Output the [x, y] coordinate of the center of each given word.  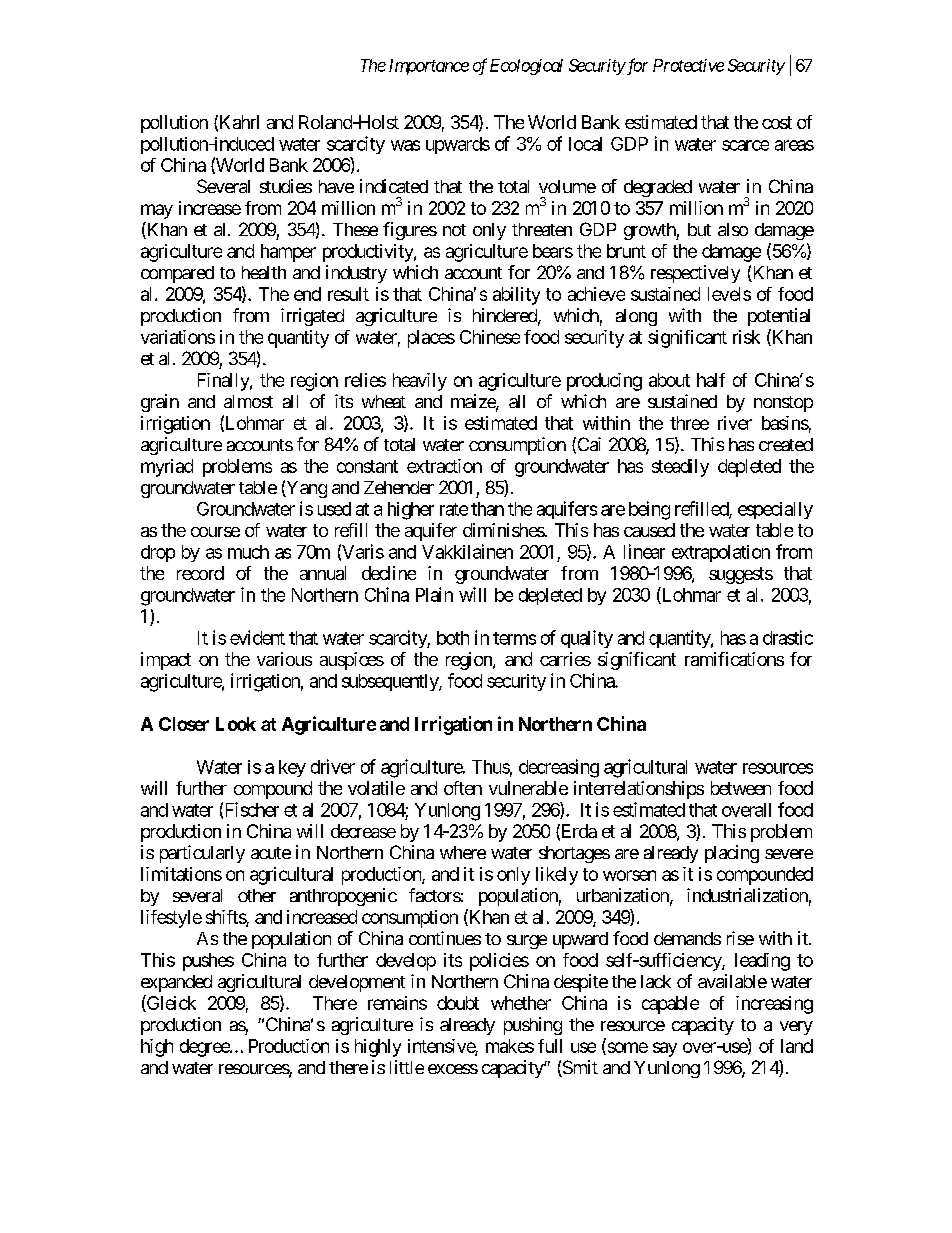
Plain [434, 594]
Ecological [526, 67]
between [741, 788]
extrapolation [721, 553]
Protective [688, 65]
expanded [176, 983]
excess [453, 1069]
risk [746, 337]
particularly [202, 854]
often [463, 788]
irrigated [312, 317]
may [157, 211]
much [248, 552]
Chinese [490, 337]
